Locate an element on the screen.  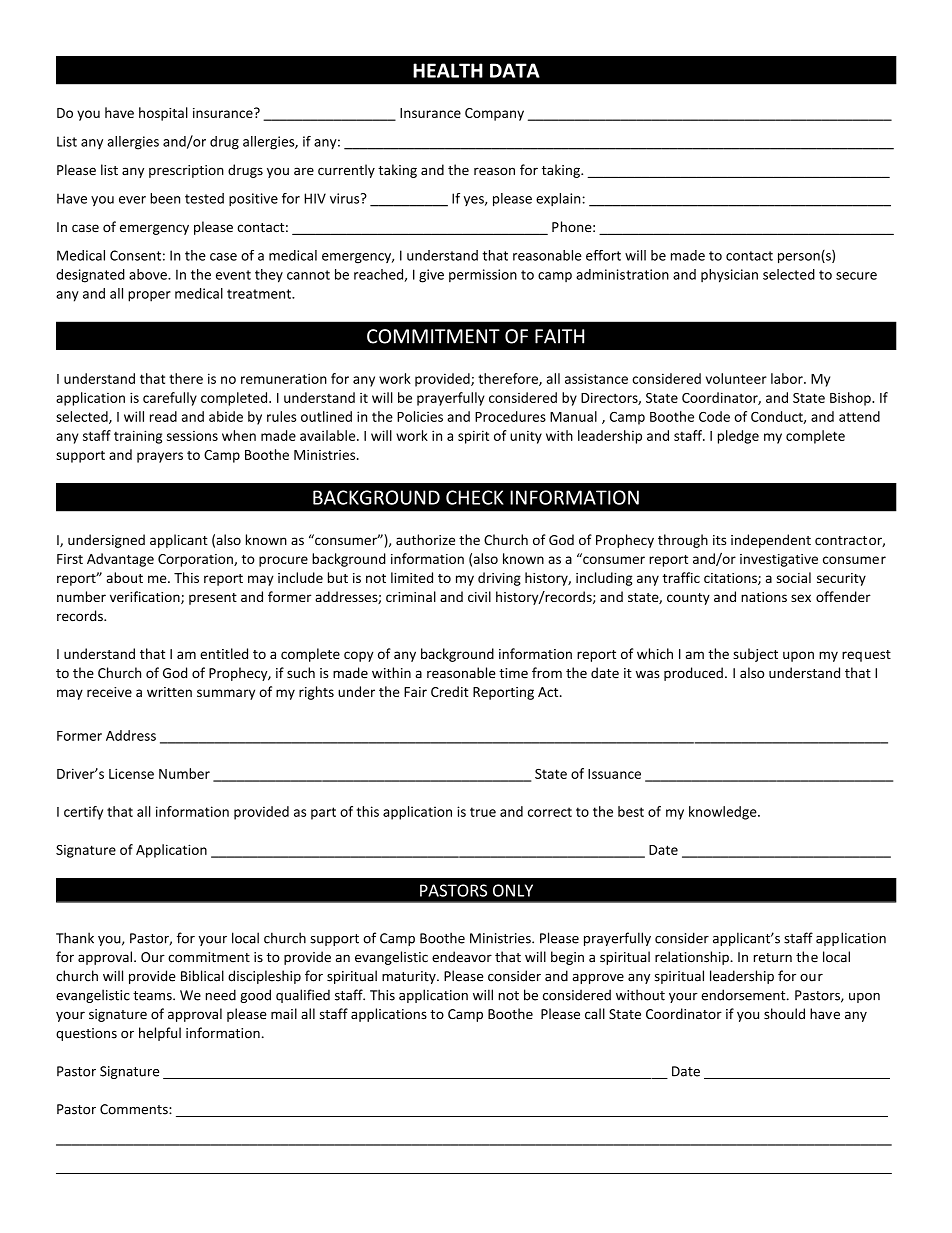
Company is located at coordinates (494, 114).
